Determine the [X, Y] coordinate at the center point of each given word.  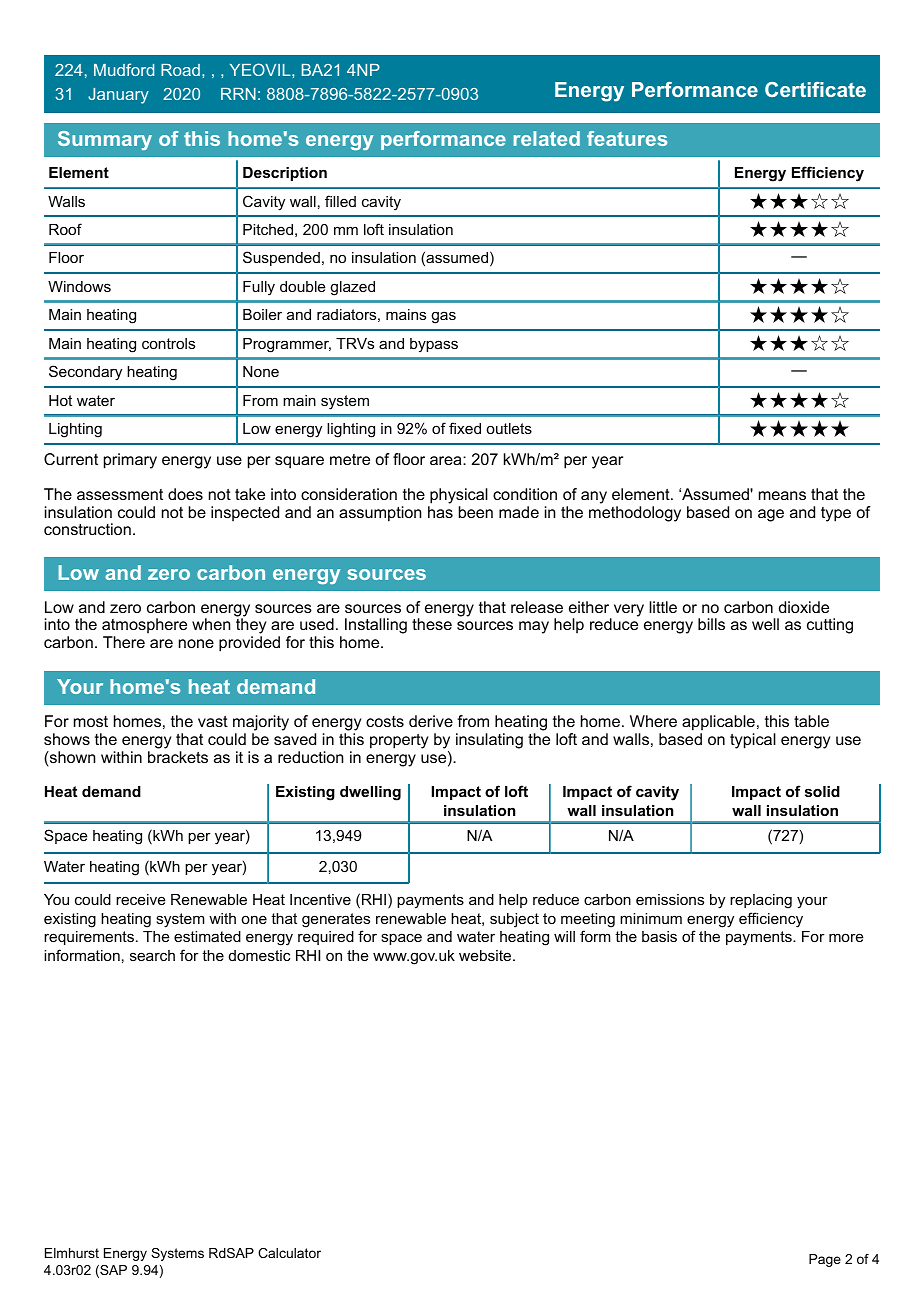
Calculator [289, 1253]
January [118, 96]
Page [825, 1260]
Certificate [815, 89]
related [547, 138]
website [486, 955]
